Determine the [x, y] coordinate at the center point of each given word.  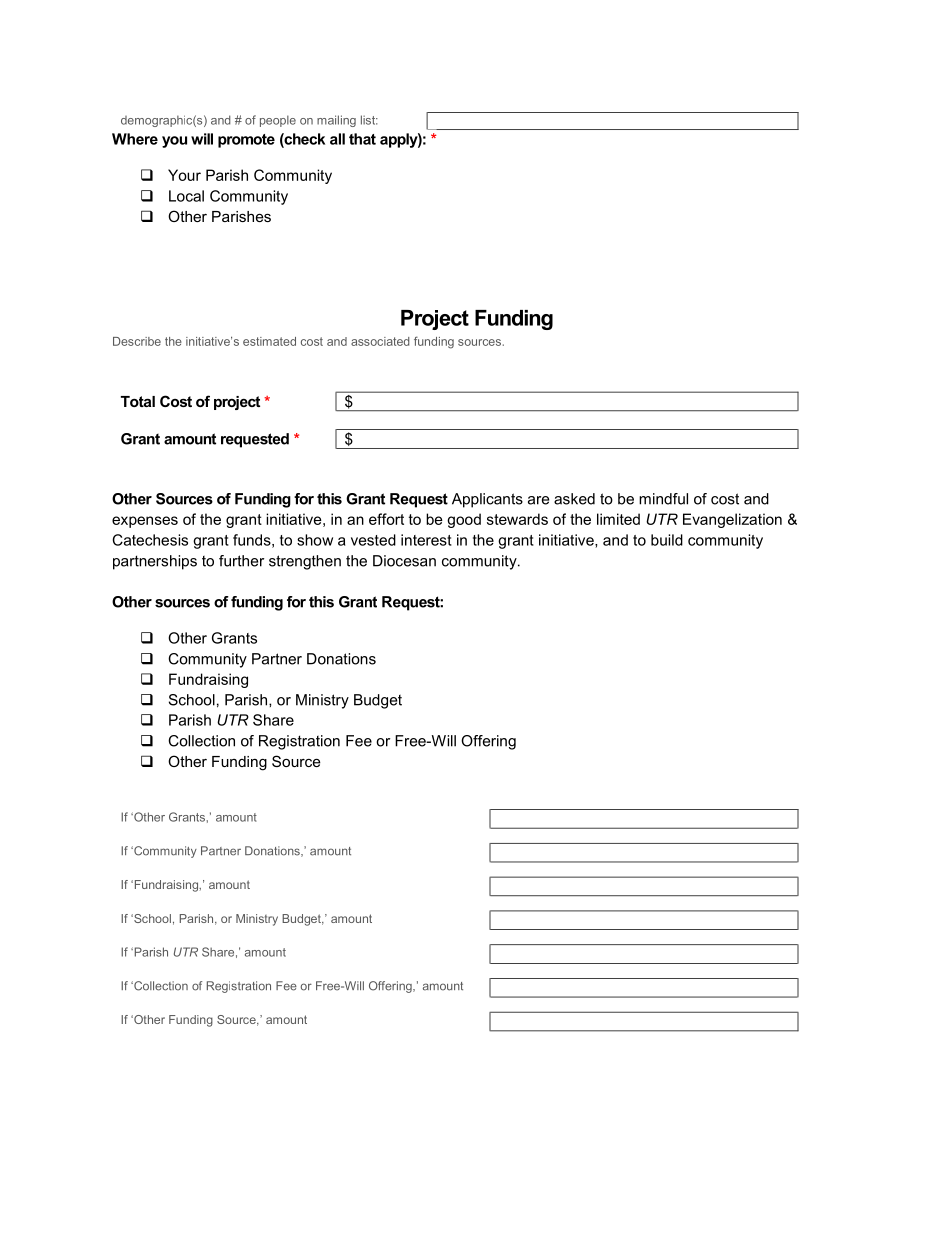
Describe [137, 341]
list [369, 120]
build [667, 540]
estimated [269, 341]
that [362, 139]
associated [380, 341]
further [241, 561]
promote [246, 141]
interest [426, 540]
